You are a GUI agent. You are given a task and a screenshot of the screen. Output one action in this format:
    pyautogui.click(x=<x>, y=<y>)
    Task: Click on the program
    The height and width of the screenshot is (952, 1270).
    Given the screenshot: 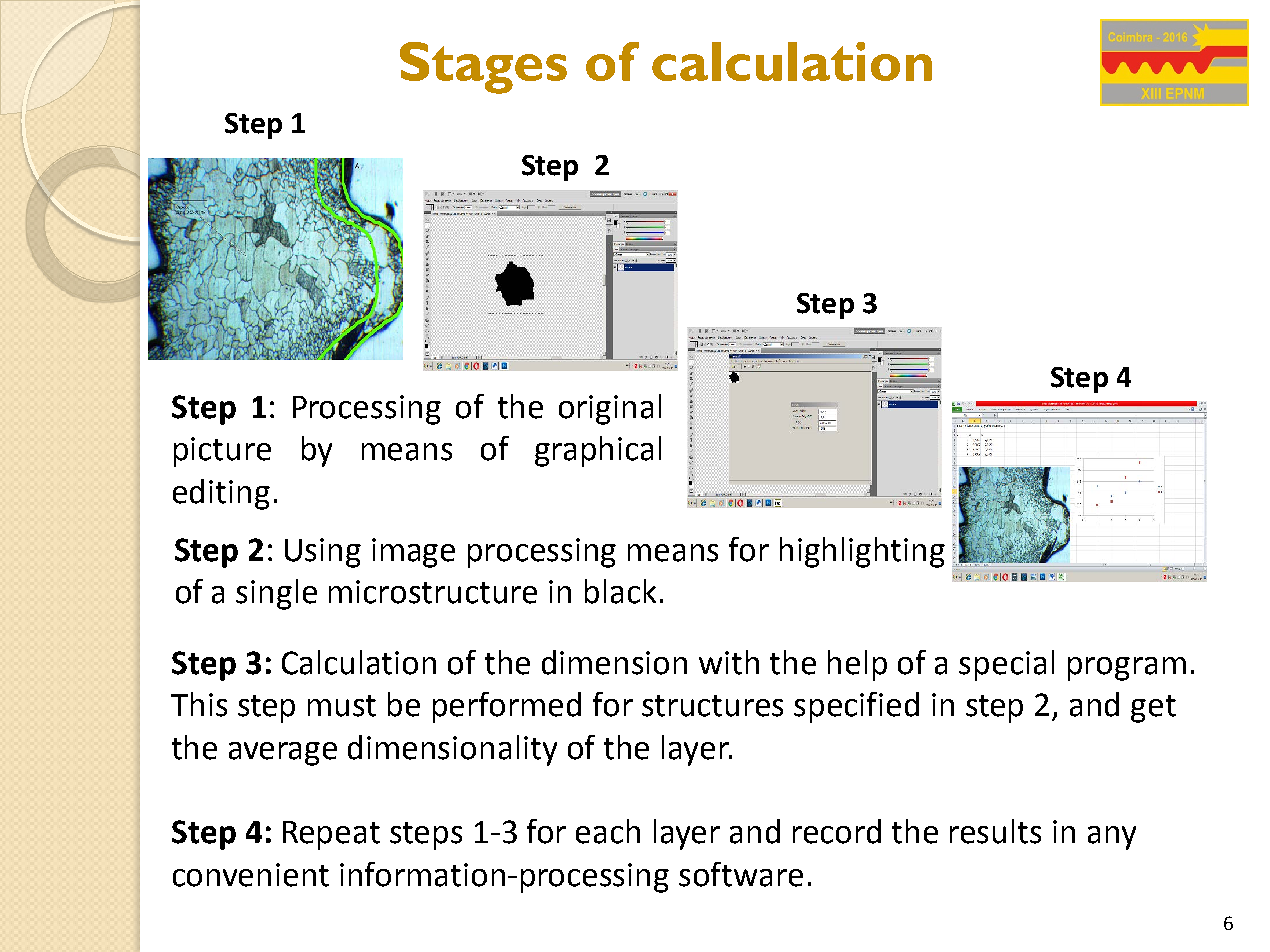 What is the action you would take?
    pyautogui.click(x=1127, y=669)
